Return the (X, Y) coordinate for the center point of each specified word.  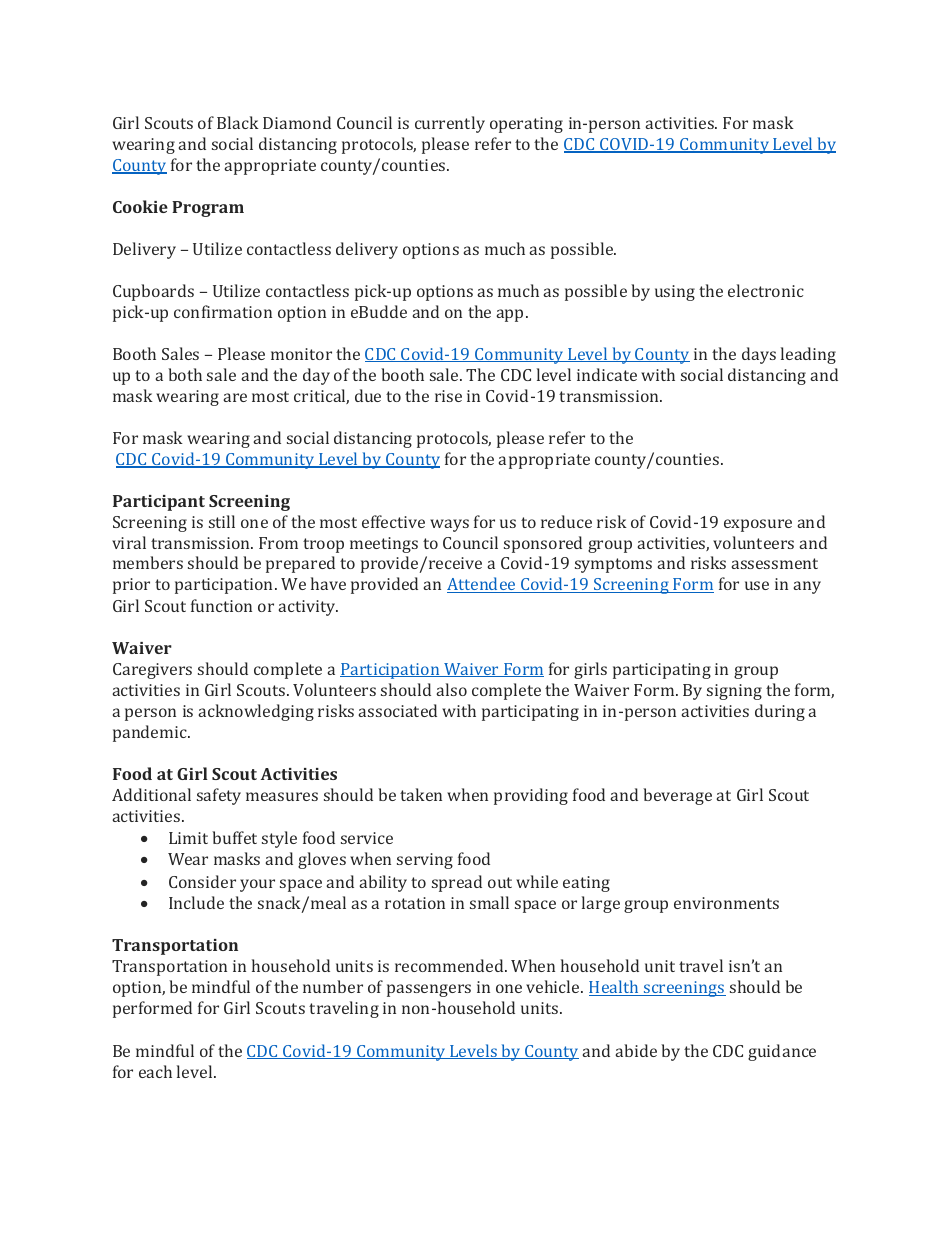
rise (448, 396)
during (780, 712)
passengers (429, 990)
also (451, 689)
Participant (159, 503)
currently (450, 124)
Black (238, 122)
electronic (766, 290)
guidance (782, 1052)
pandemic (151, 733)
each (155, 1071)
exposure (758, 525)
